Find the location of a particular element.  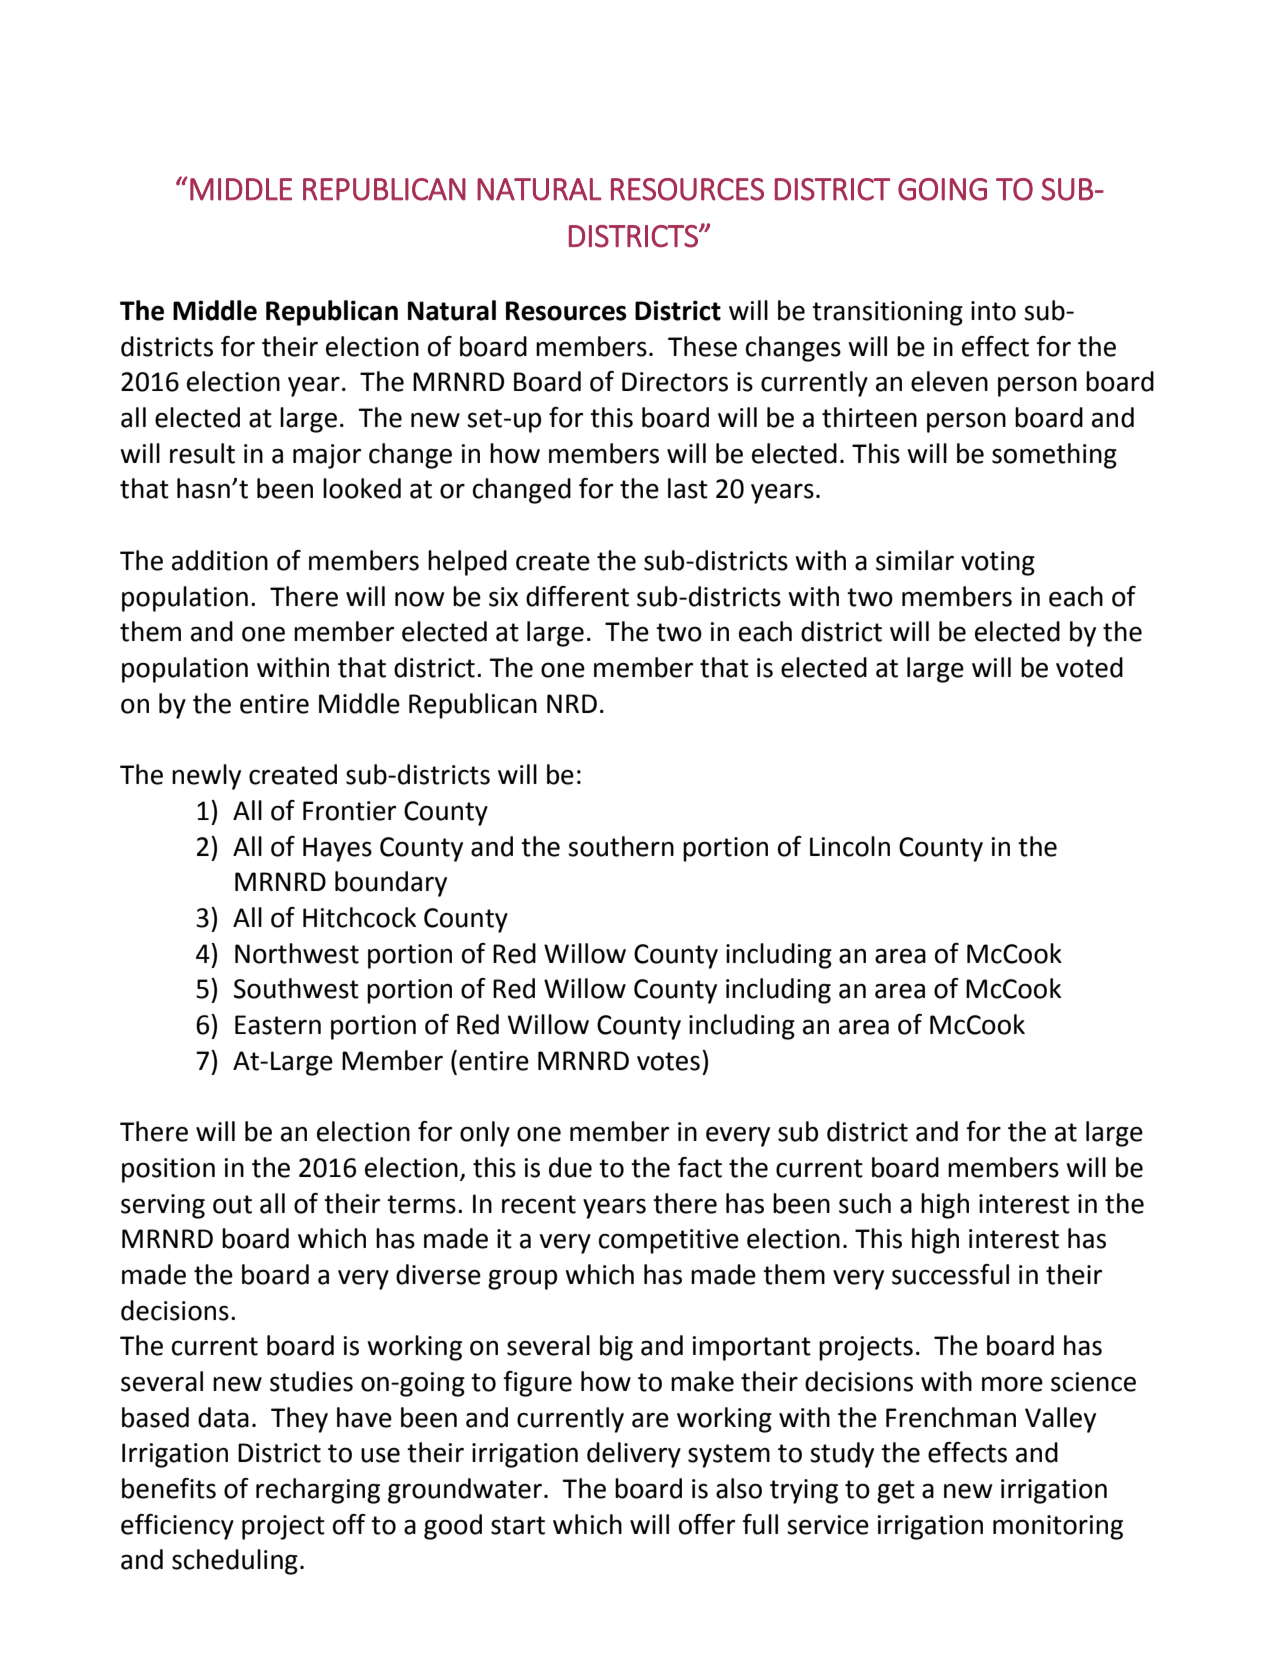

result is located at coordinates (202, 453).
